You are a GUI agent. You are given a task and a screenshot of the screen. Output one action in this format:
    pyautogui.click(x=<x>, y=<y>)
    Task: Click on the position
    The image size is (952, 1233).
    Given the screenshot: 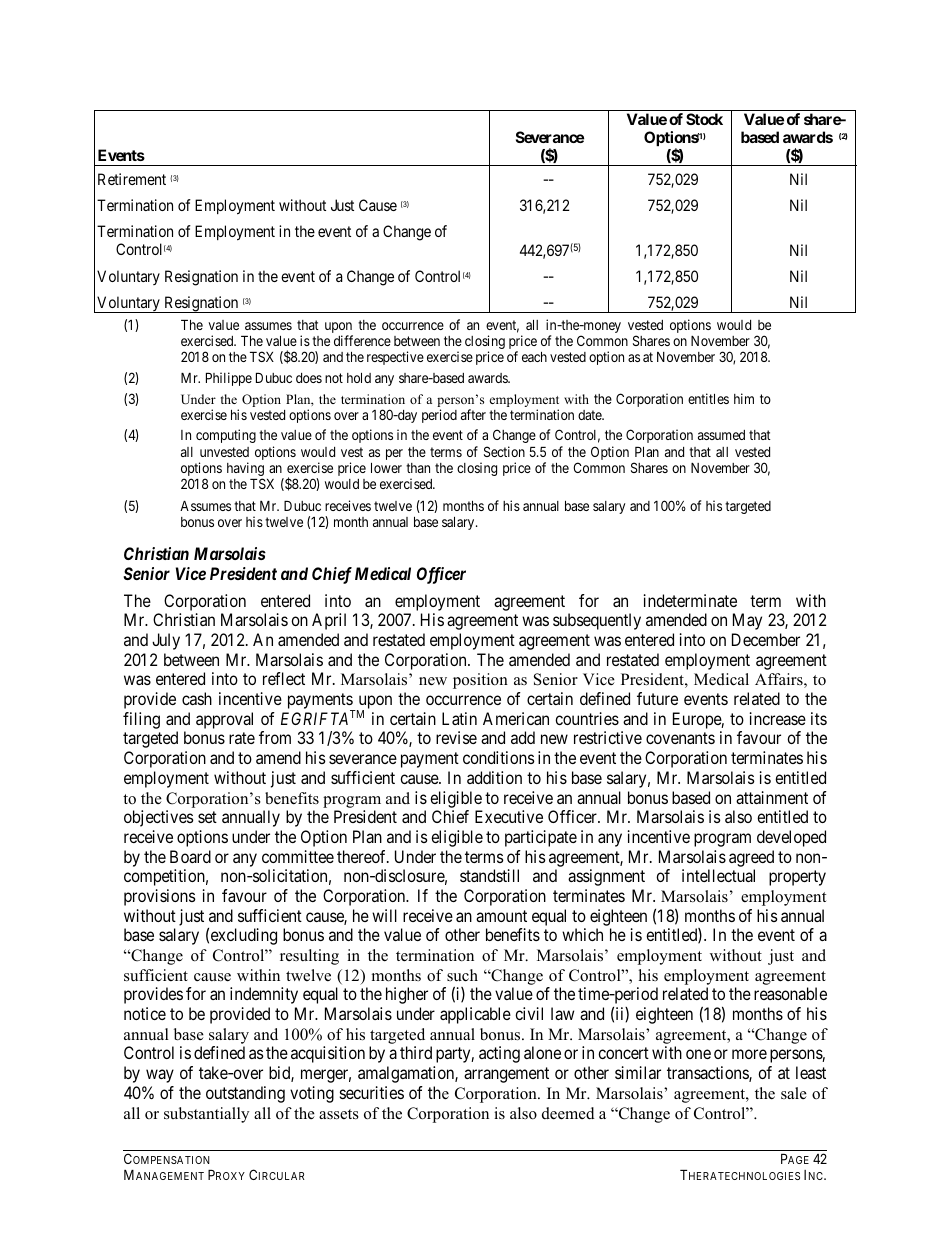 What is the action you would take?
    pyautogui.click(x=480, y=681)
